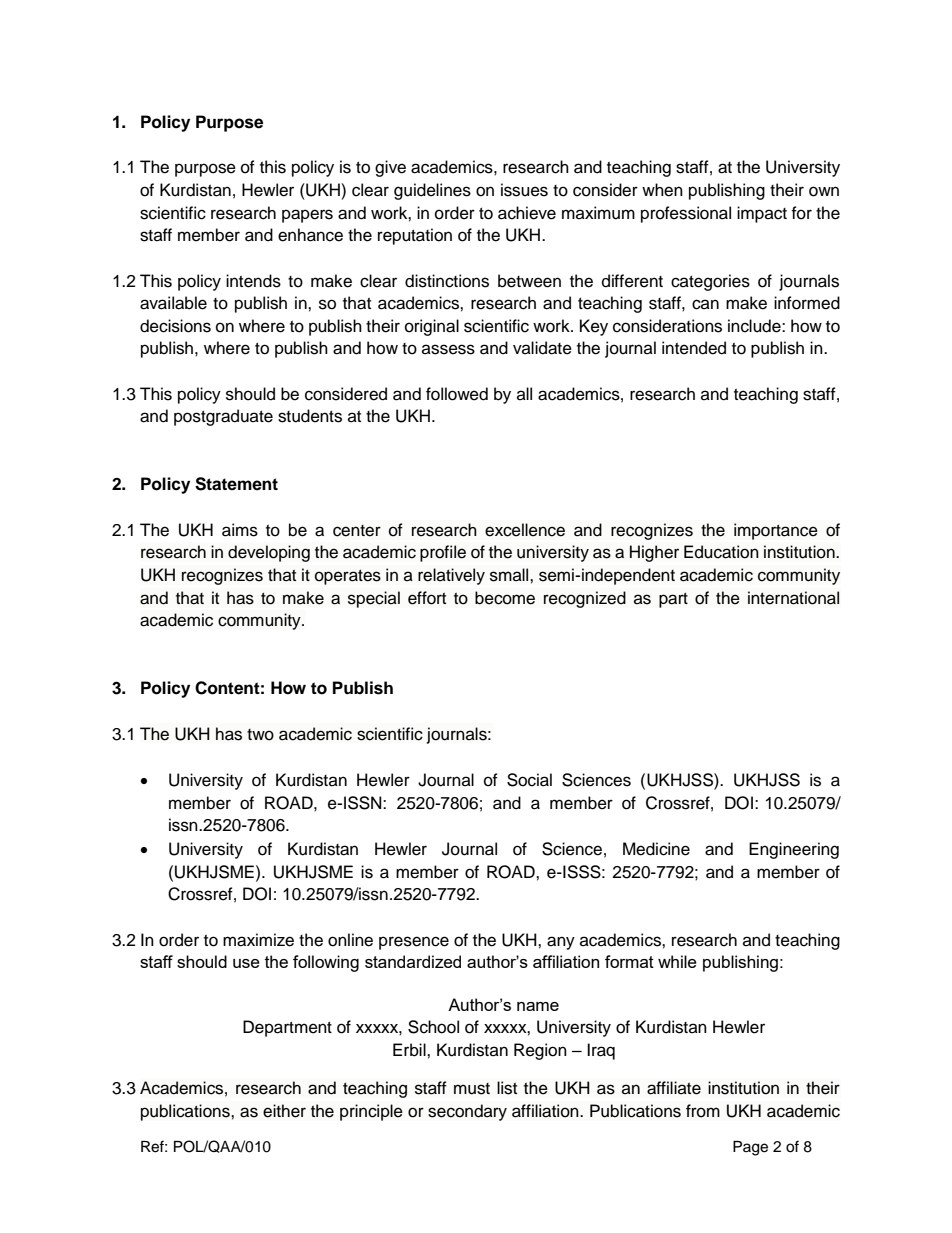 This screenshot has height=1233, width=952. I want to click on two, so click(260, 735).
